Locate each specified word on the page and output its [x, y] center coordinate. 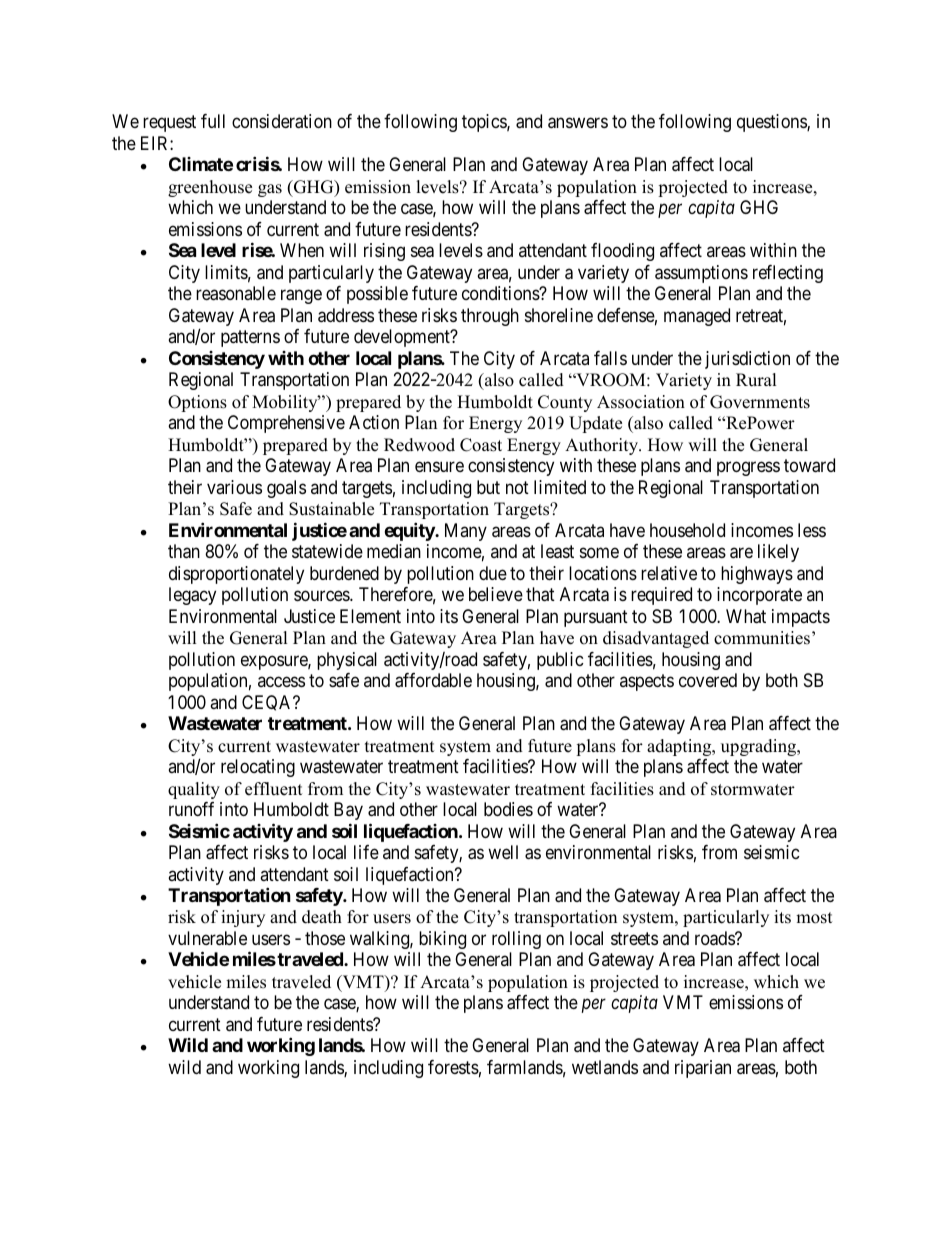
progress [748, 469]
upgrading [760, 747]
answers [578, 123]
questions [772, 123]
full [213, 121]
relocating [258, 768]
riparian [703, 1069]
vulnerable [207, 938]
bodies [508, 809]
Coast [481, 445]
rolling [516, 940]
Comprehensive [286, 424]
